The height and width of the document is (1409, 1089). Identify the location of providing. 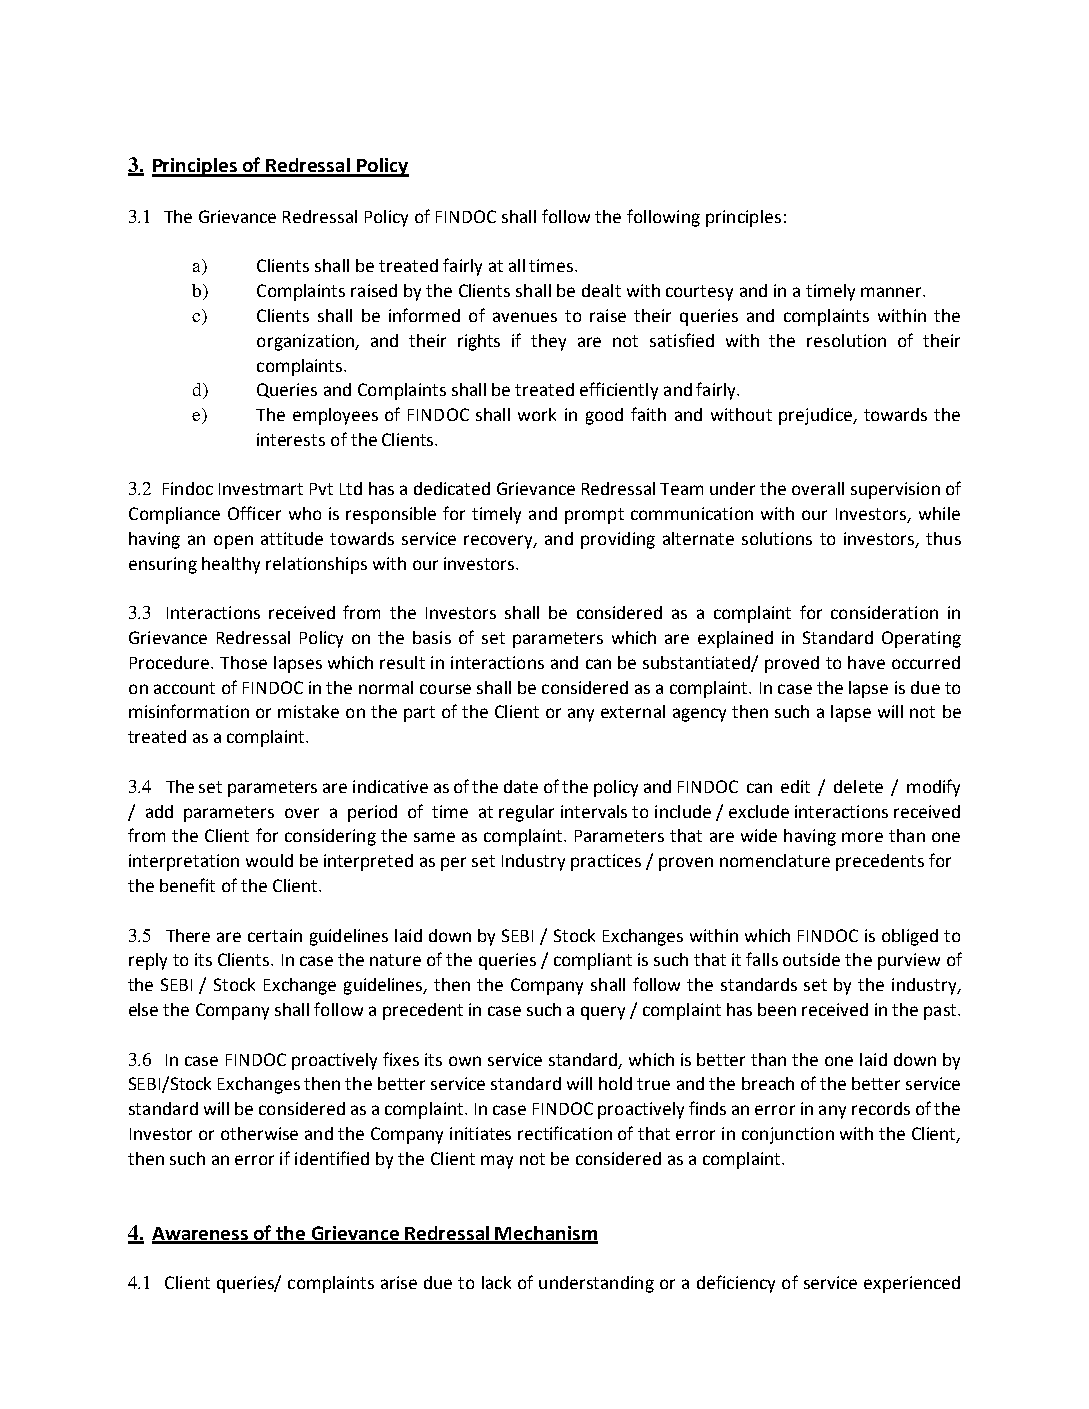
(618, 540).
